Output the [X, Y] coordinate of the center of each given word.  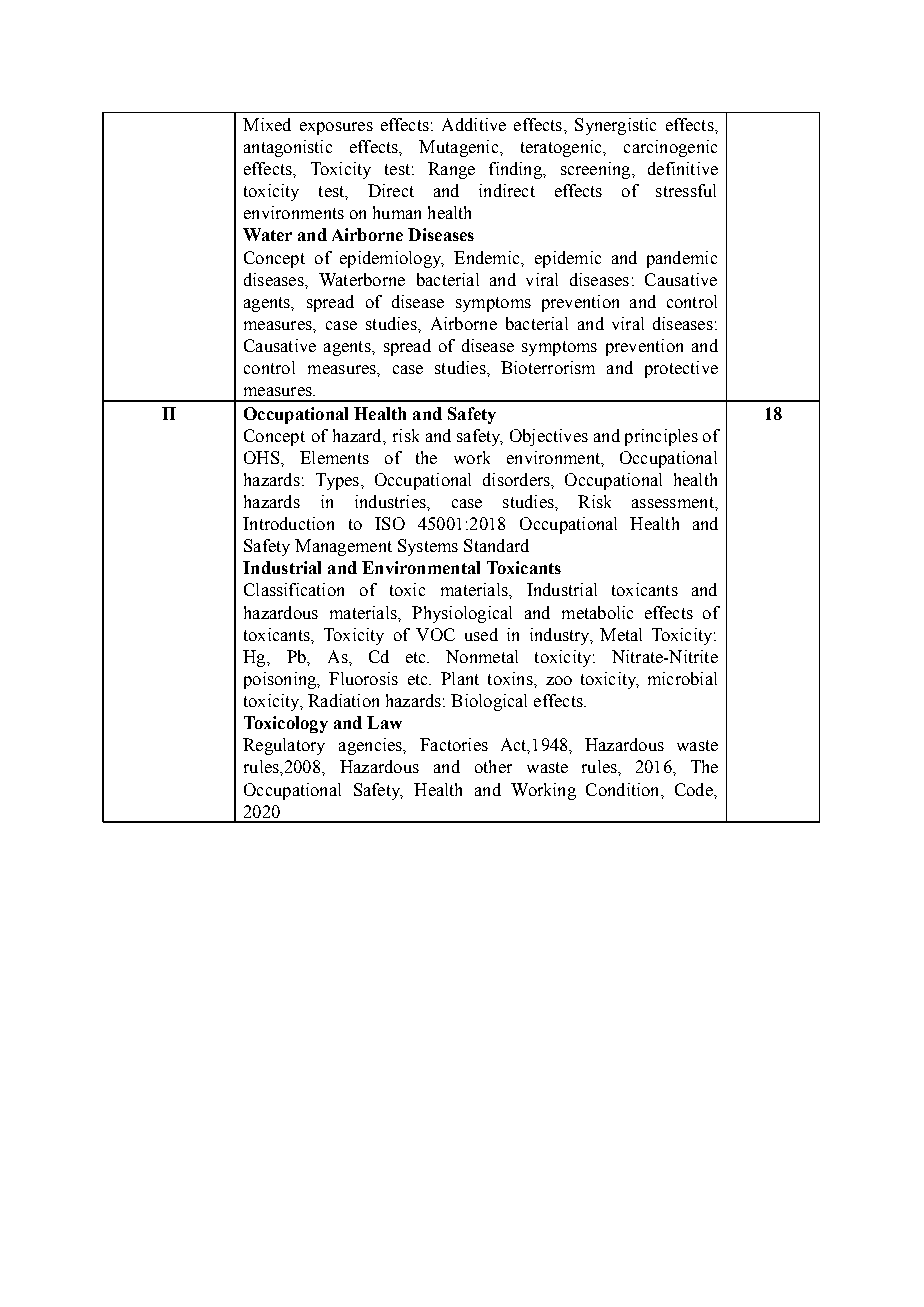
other [493, 766]
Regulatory [284, 746]
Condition [624, 789]
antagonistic [288, 148]
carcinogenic [670, 148]
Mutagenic [460, 148]
